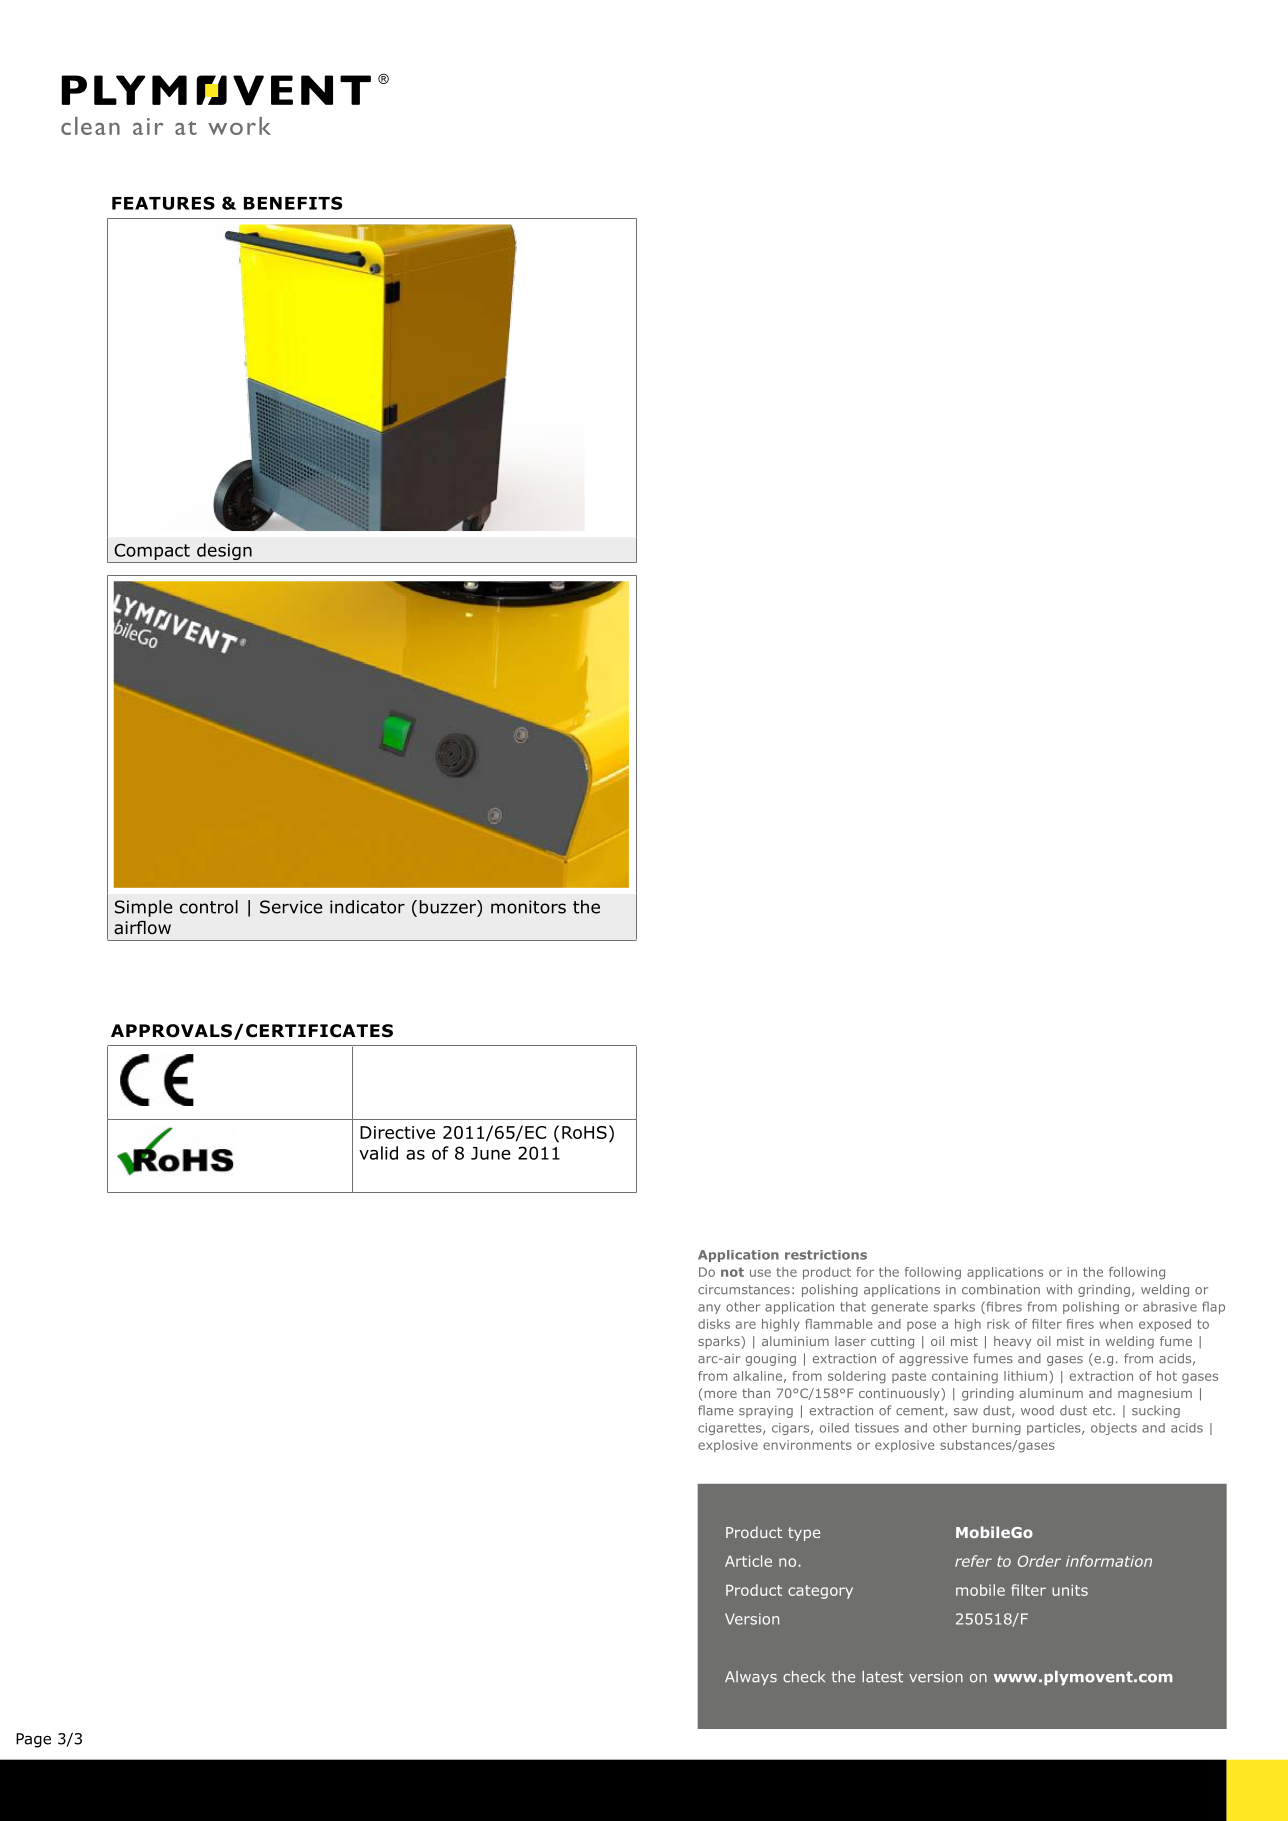 This document has height=1821, width=1288. Describe the element at coordinates (714, 1324) in the document. I see `disks` at that location.
